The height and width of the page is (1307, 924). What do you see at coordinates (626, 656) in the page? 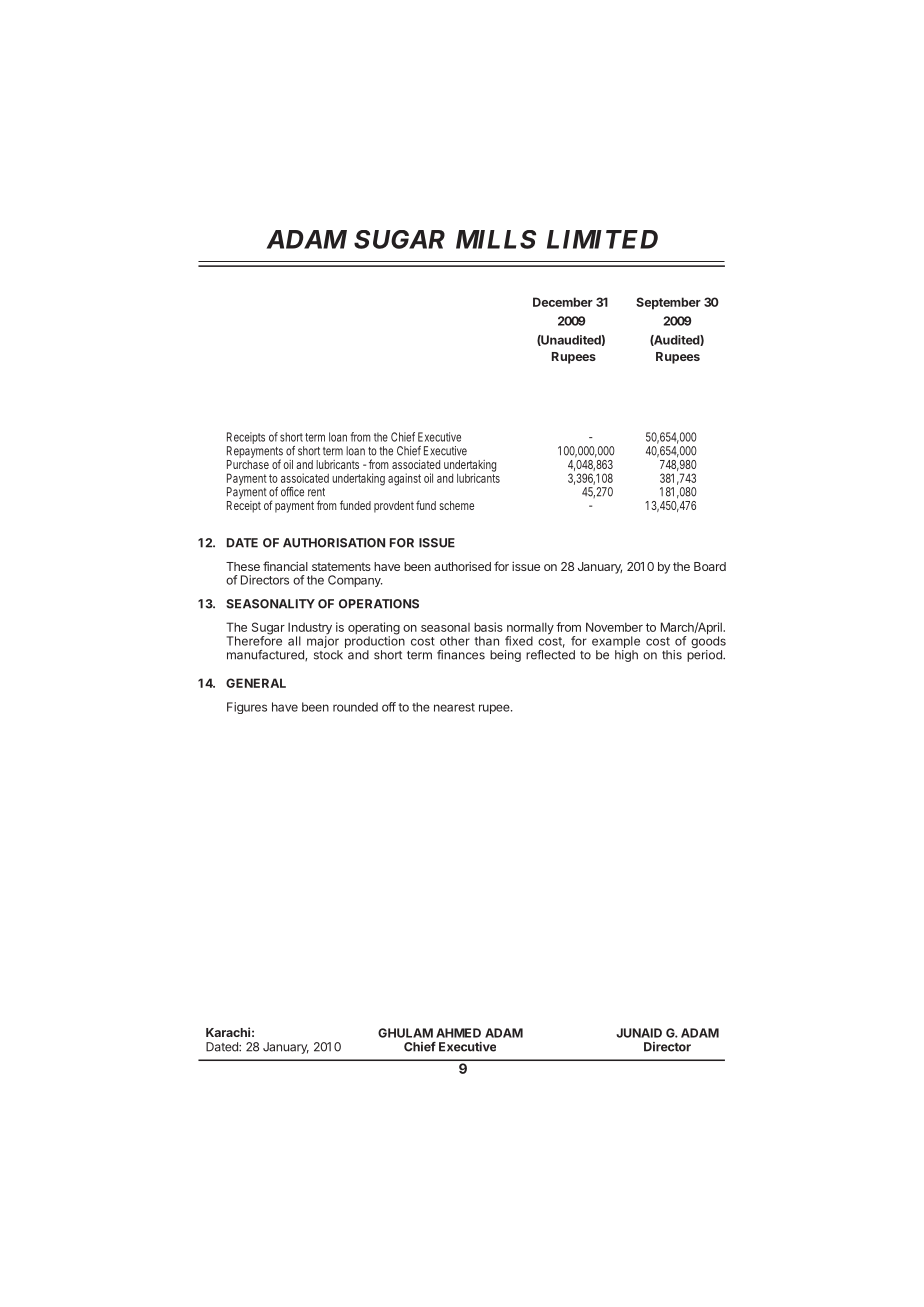
I see `high` at bounding box center [626, 656].
